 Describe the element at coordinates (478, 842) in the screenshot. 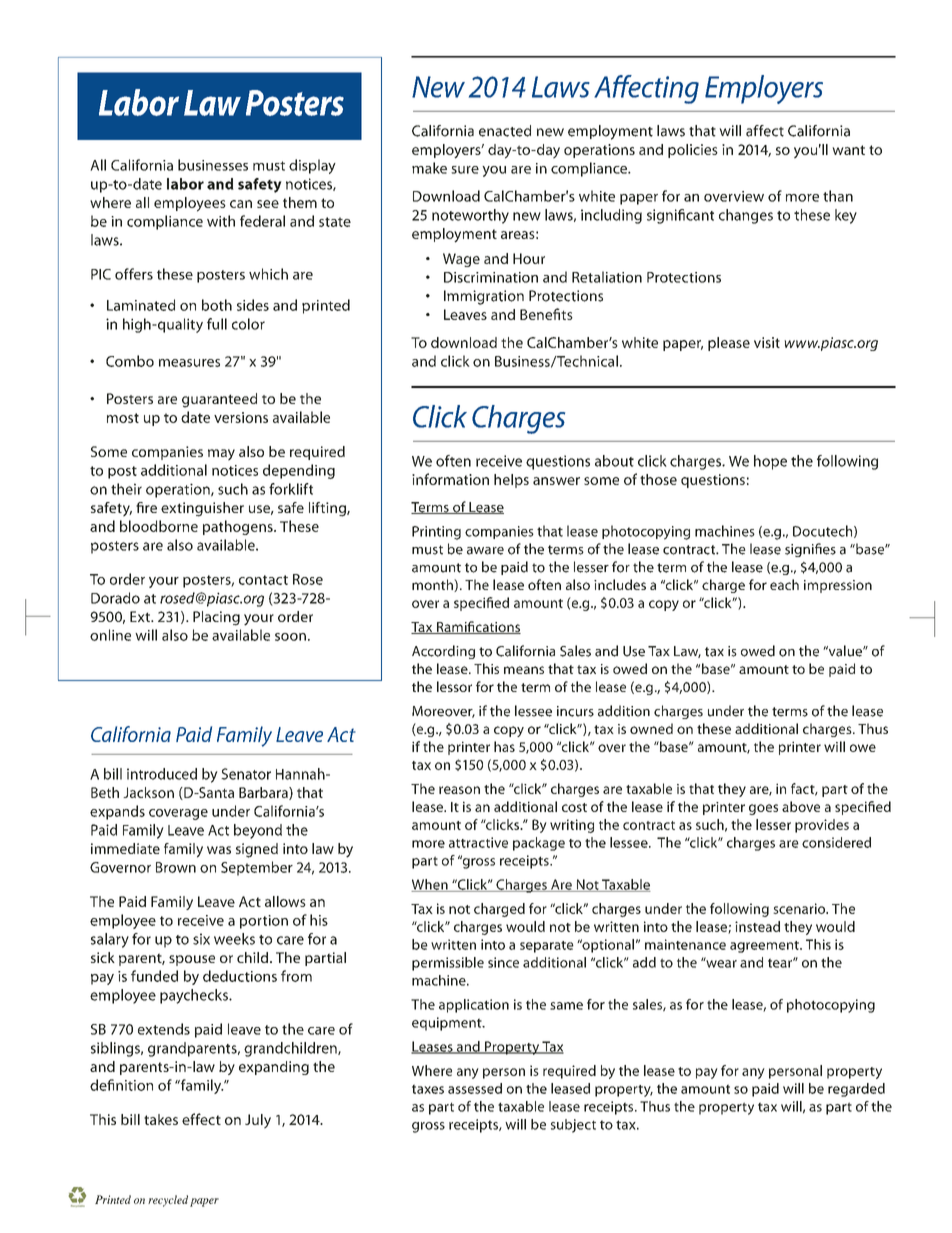

I see `attractive` at that location.
